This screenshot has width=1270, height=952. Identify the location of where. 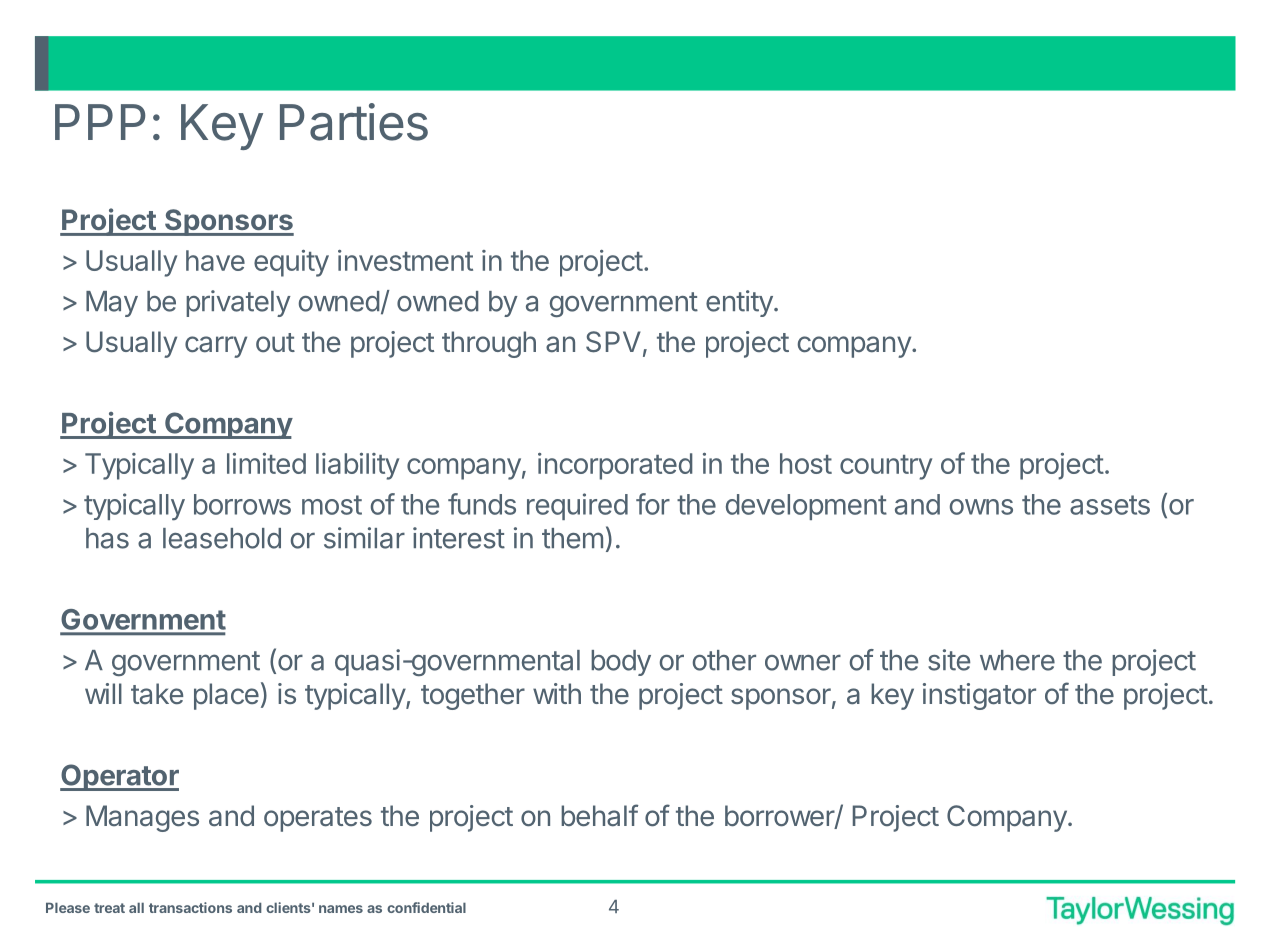
(1017, 660).
